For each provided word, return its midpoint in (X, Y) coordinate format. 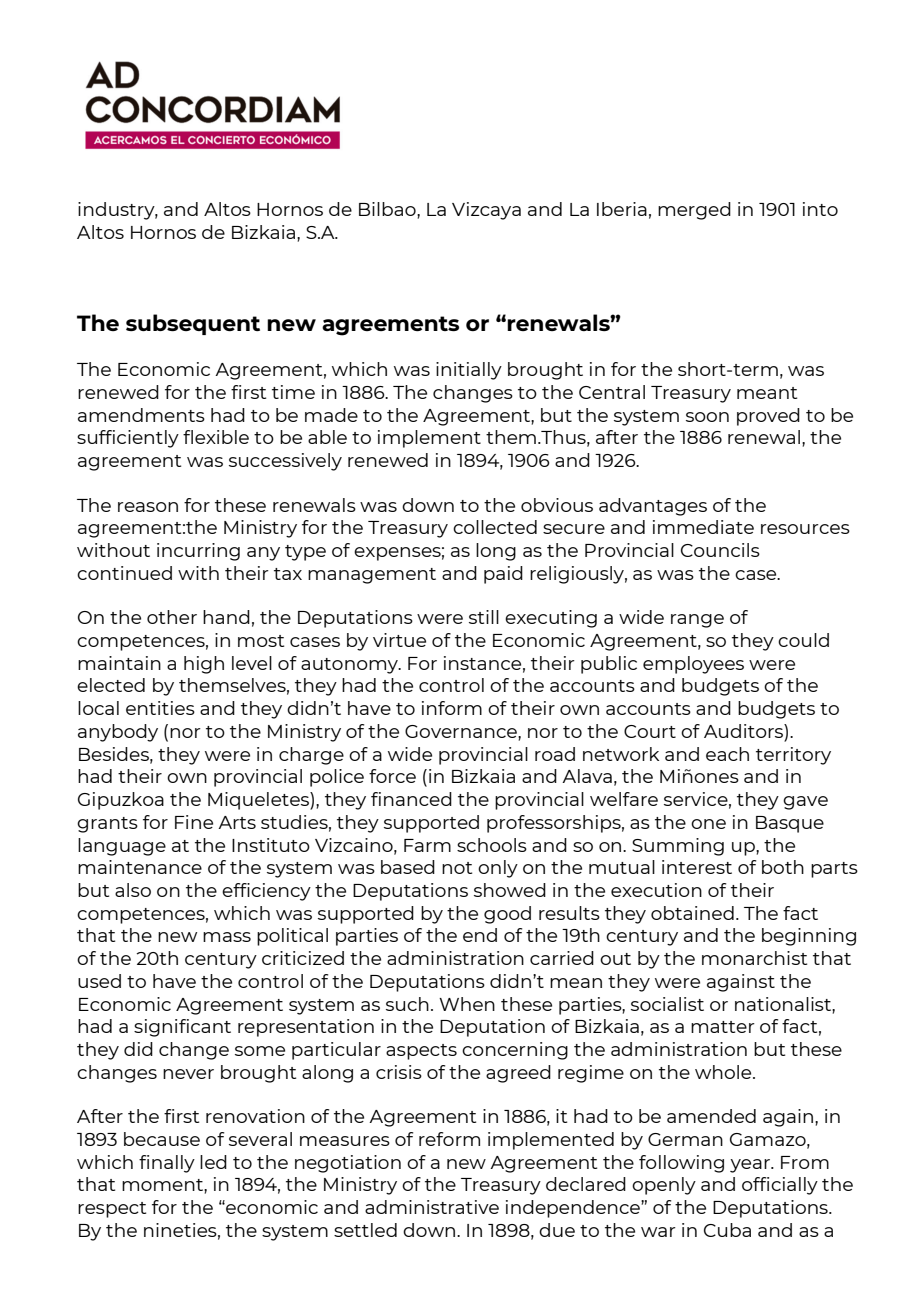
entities (160, 708)
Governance (462, 731)
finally (167, 1164)
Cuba (727, 1230)
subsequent (193, 324)
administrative (432, 1207)
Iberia (622, 209)
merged (694, 211)
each (727, 754)
